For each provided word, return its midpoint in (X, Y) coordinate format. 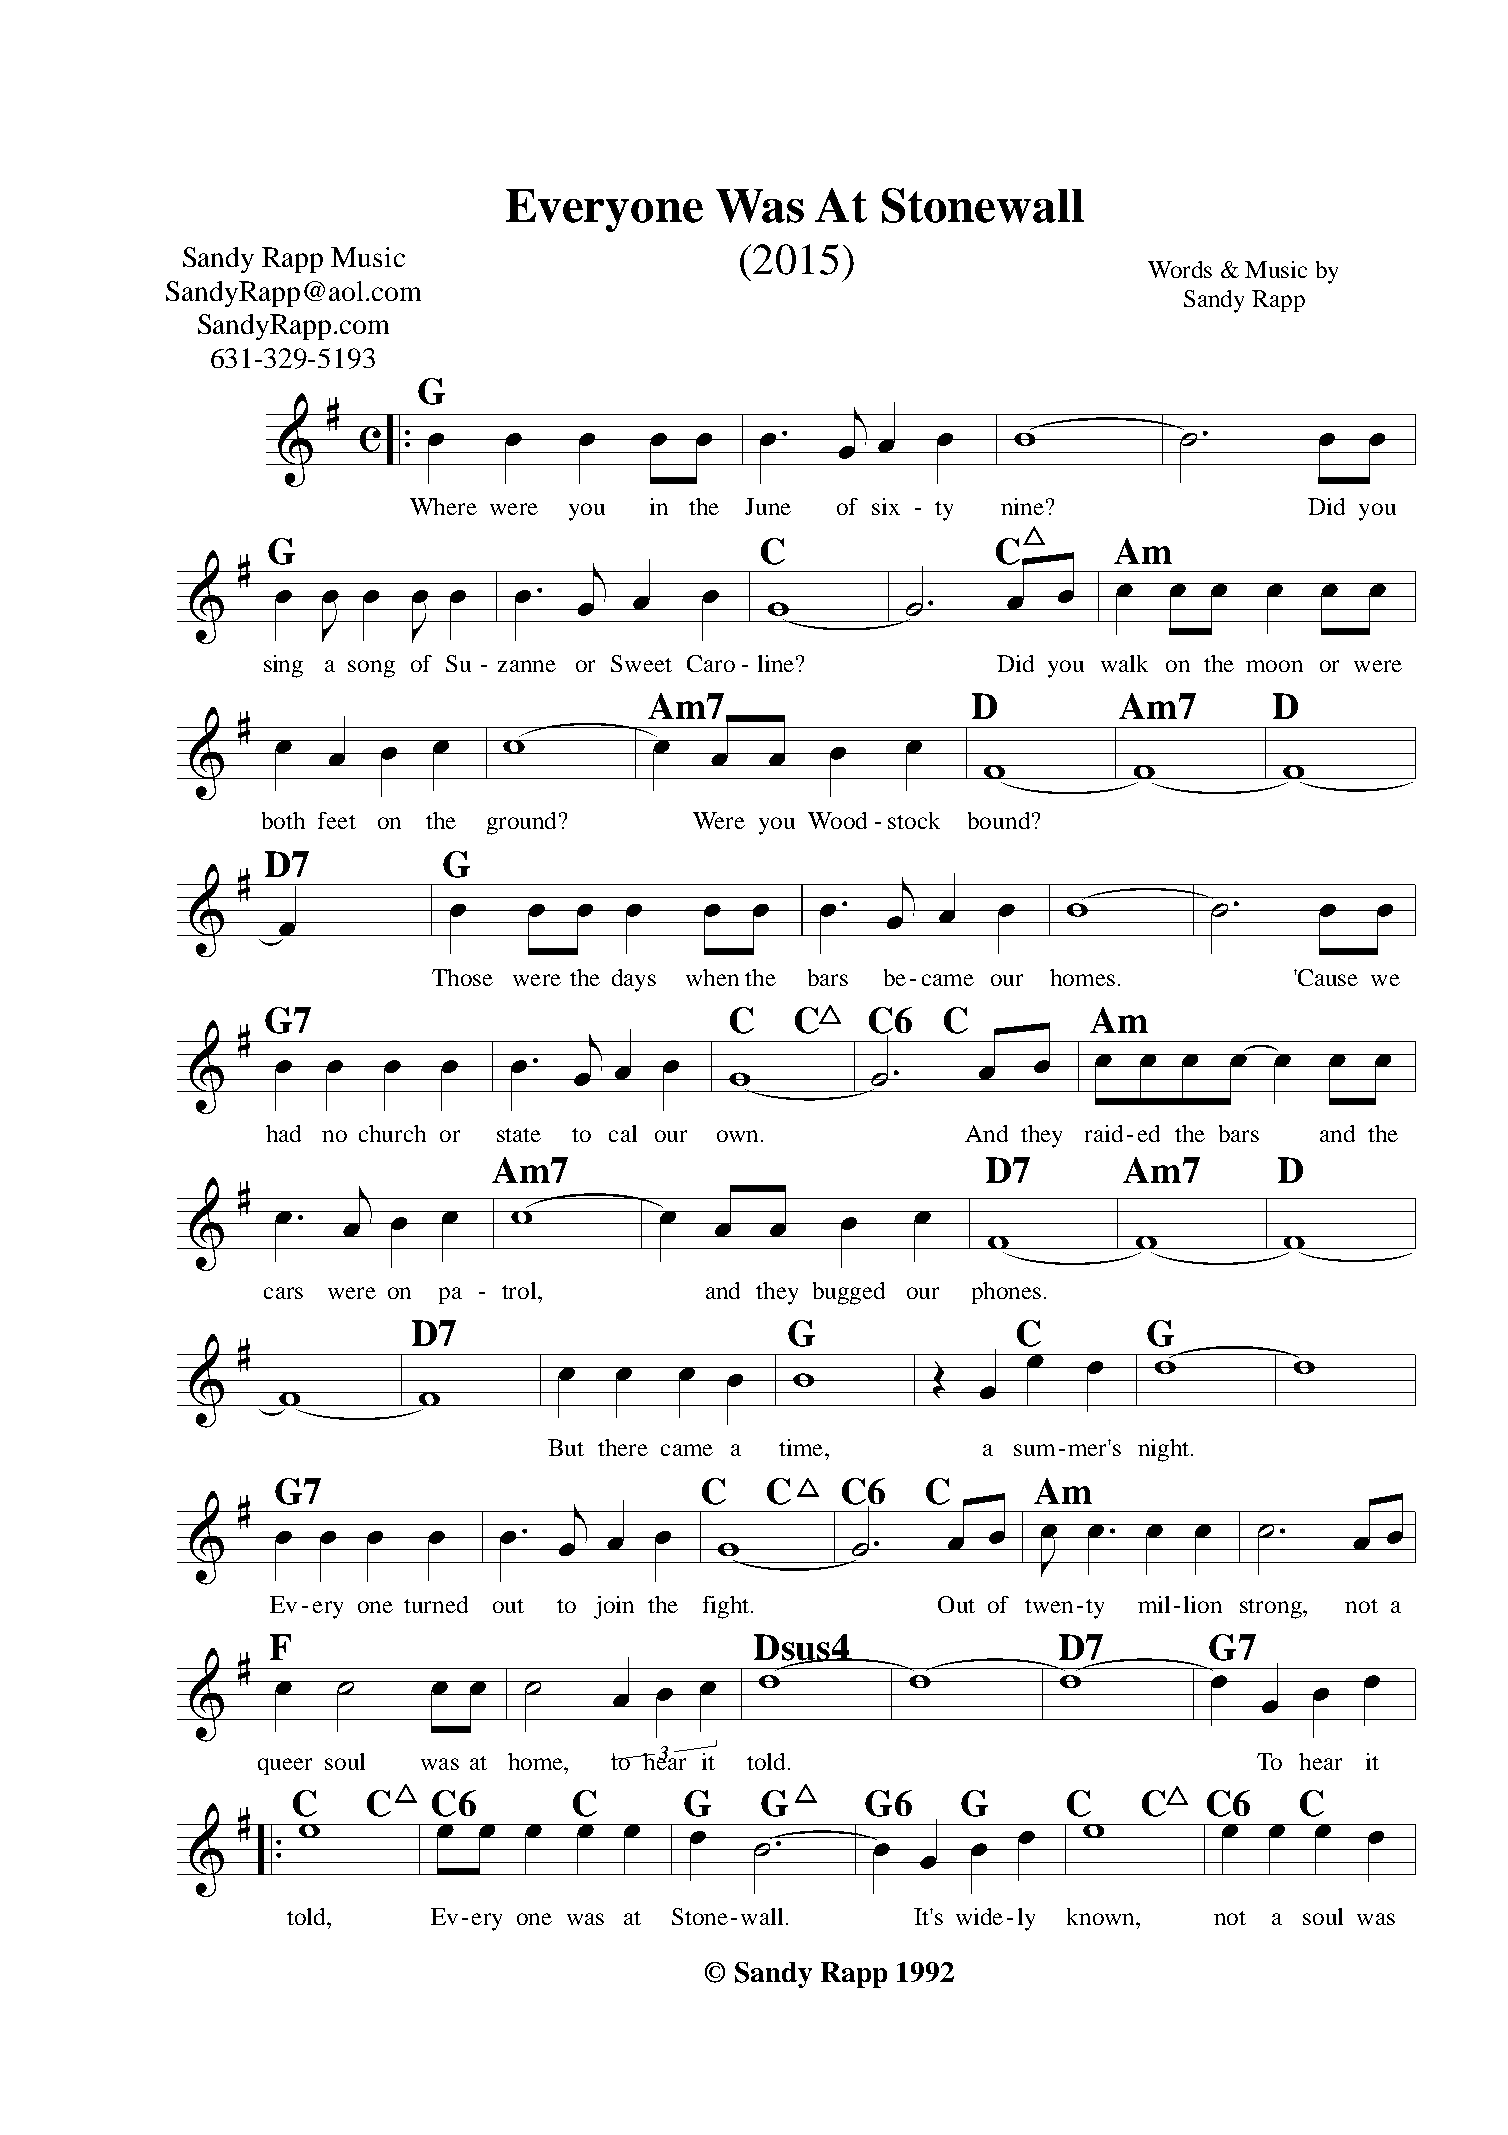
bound (999, 820)
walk (1124, 663)
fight (727, 1607)
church (392, 1133)
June (768, 506)
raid (1104, 1133)
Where (443, 506)
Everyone (604, 210)
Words (1180, 269)
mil (1154, 1604)
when (712, 977)
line (776, 663)
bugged (849, 1293)
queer (285, 1766)
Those (462, 977)
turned (436, 1604)
